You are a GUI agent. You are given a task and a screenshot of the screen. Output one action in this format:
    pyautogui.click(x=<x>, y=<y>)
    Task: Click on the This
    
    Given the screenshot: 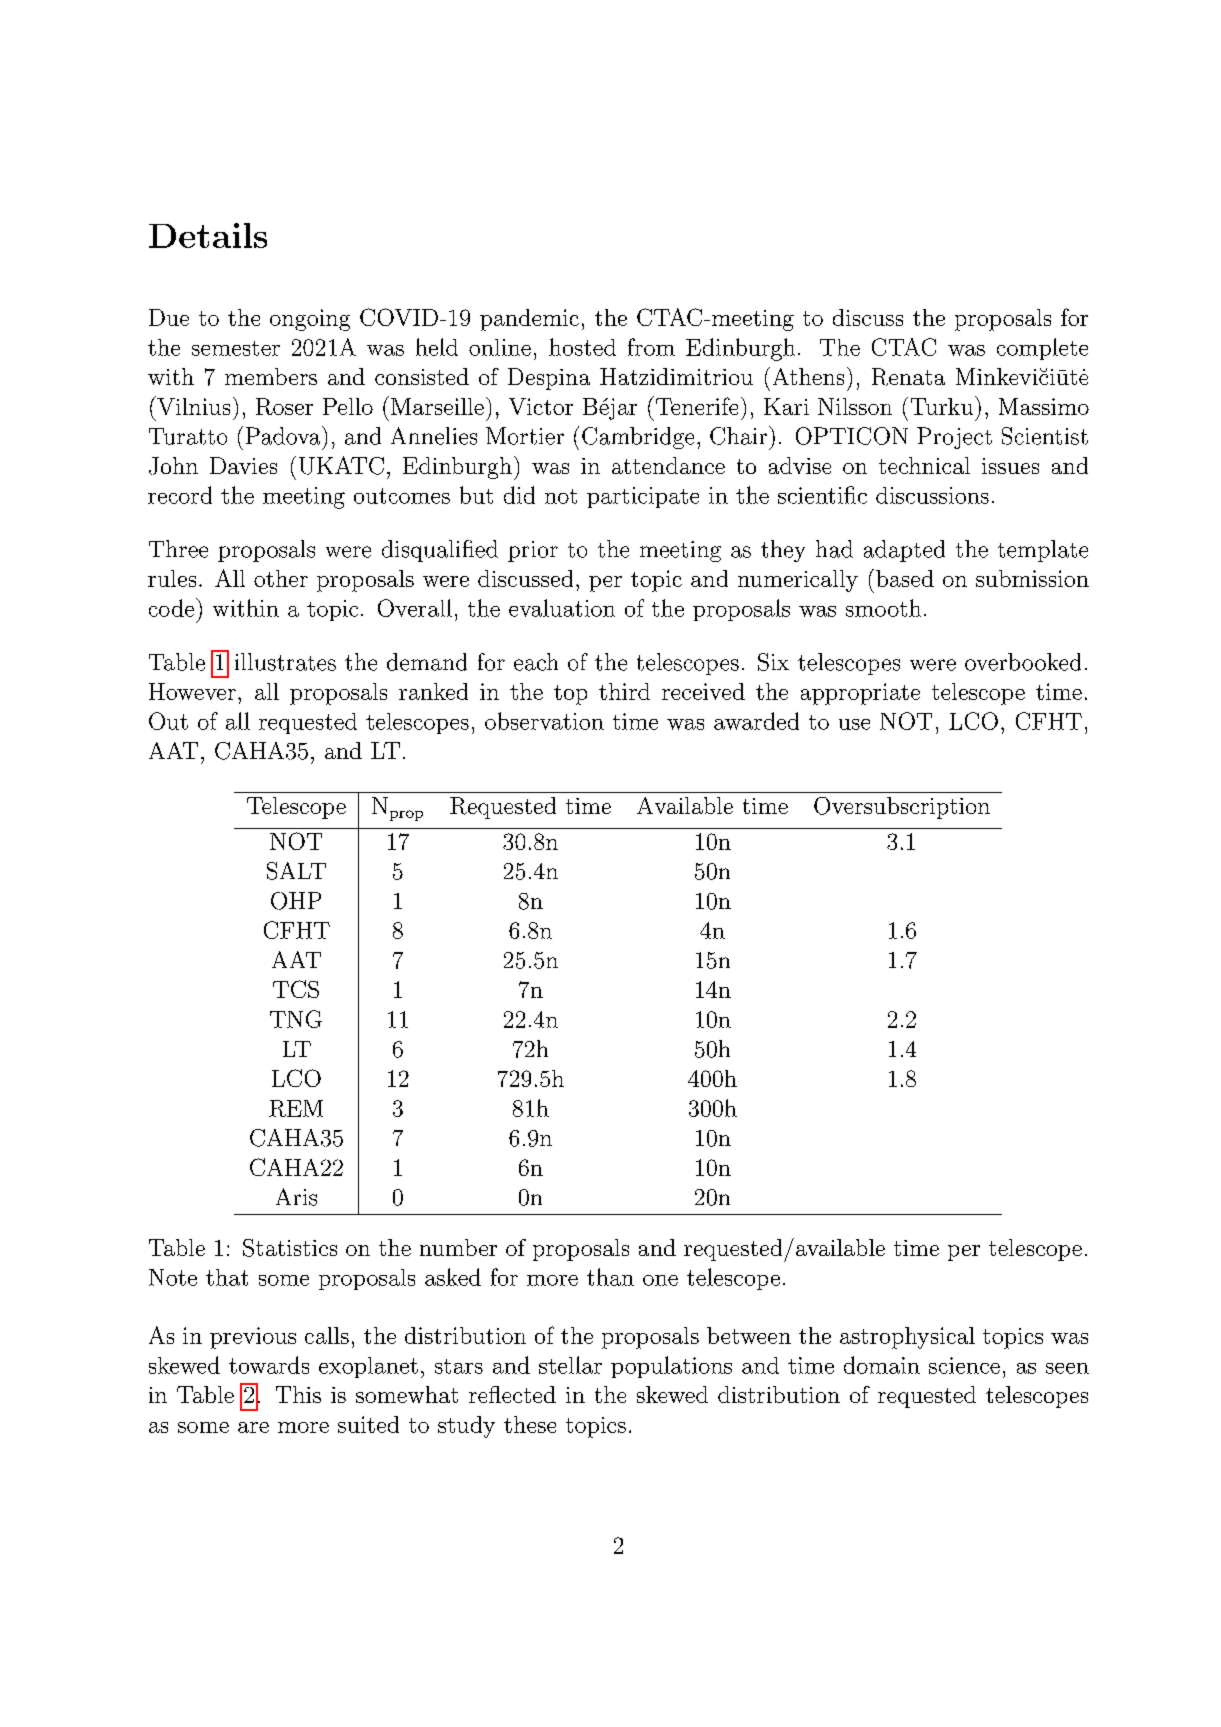 What is the action you would take?
    pyautogui.click(x=298, y=1394)
